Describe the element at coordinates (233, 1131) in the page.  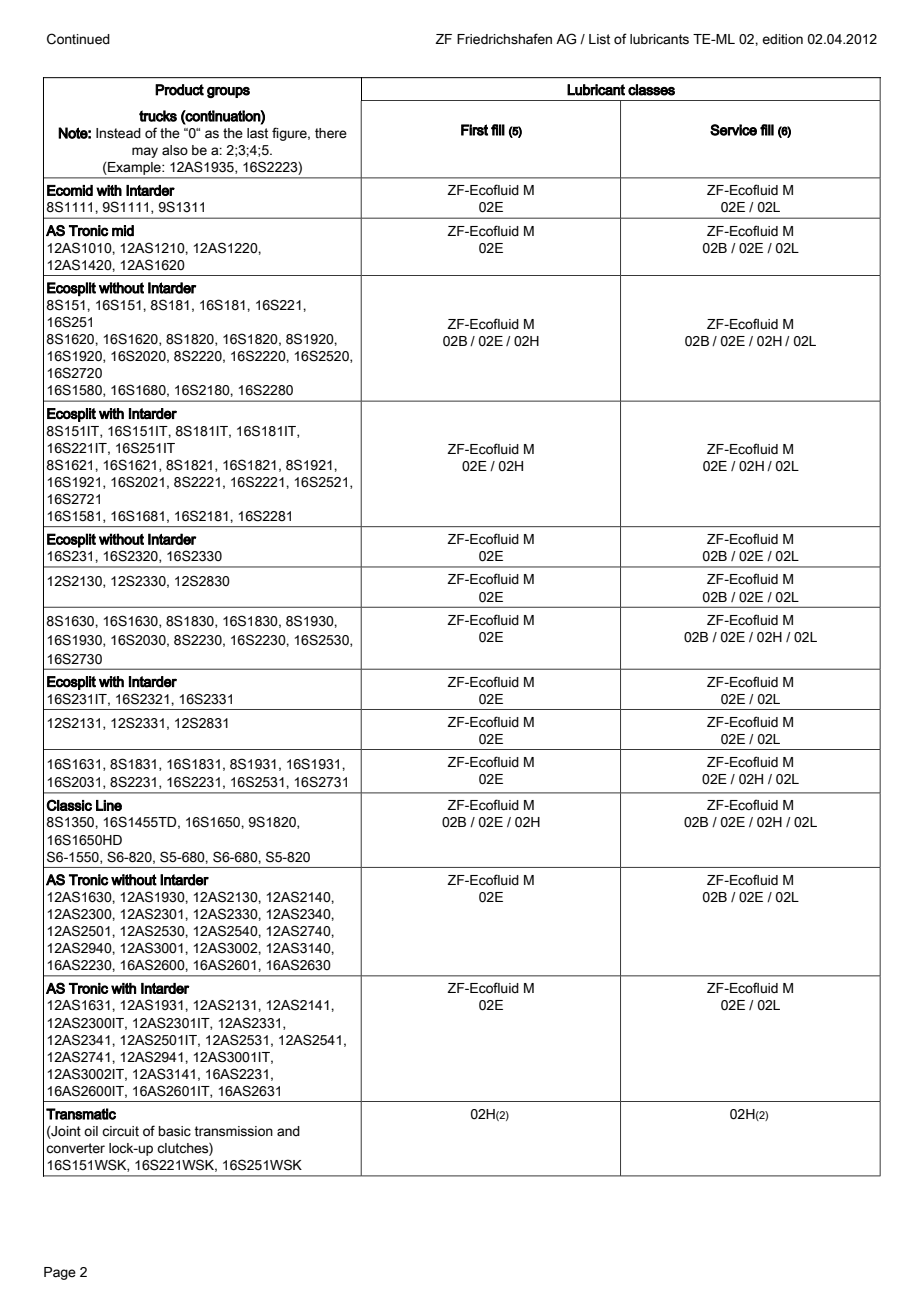
I see `transmission` at that location.
